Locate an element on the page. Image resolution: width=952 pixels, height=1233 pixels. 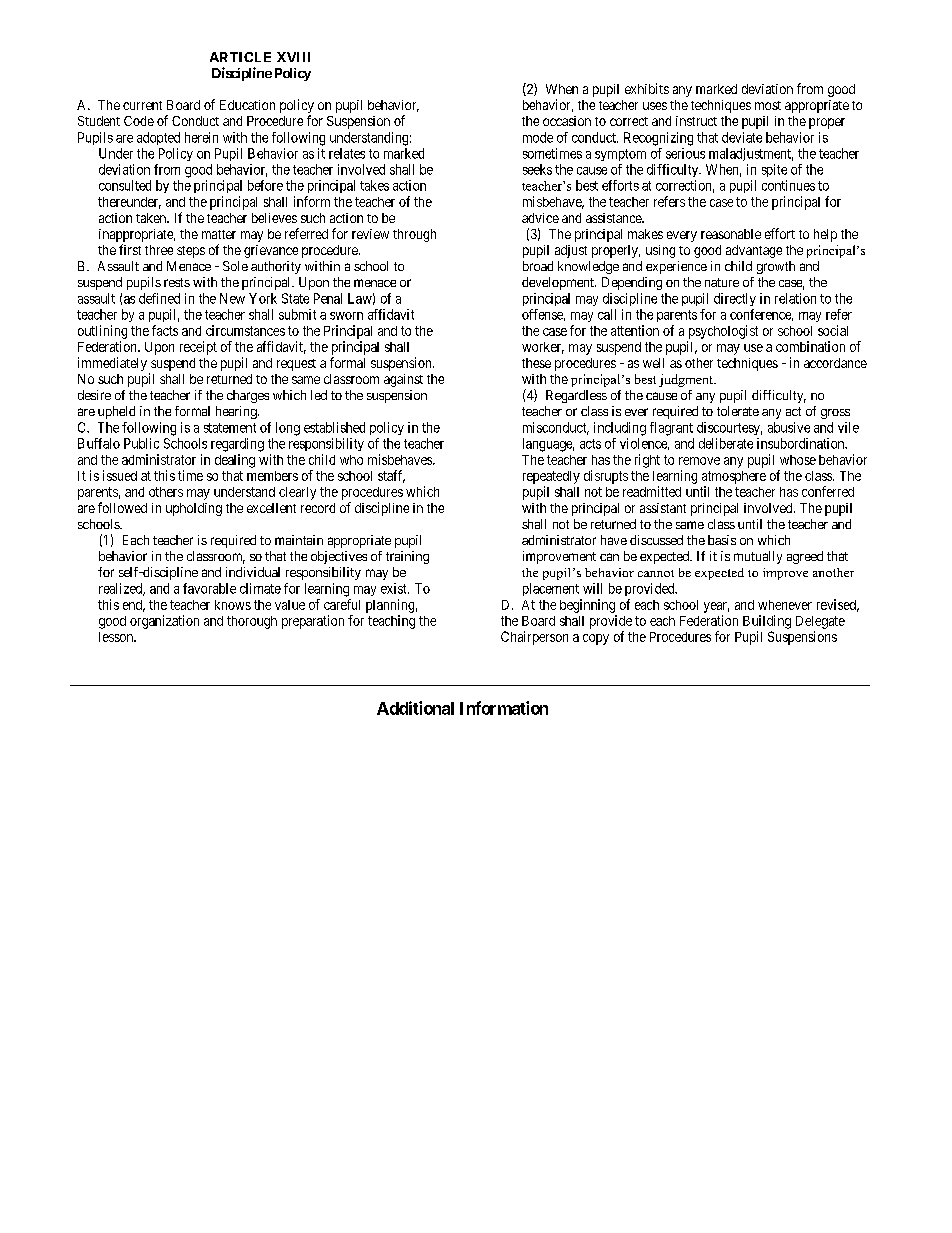
through is located at coordinates (414, 235).
